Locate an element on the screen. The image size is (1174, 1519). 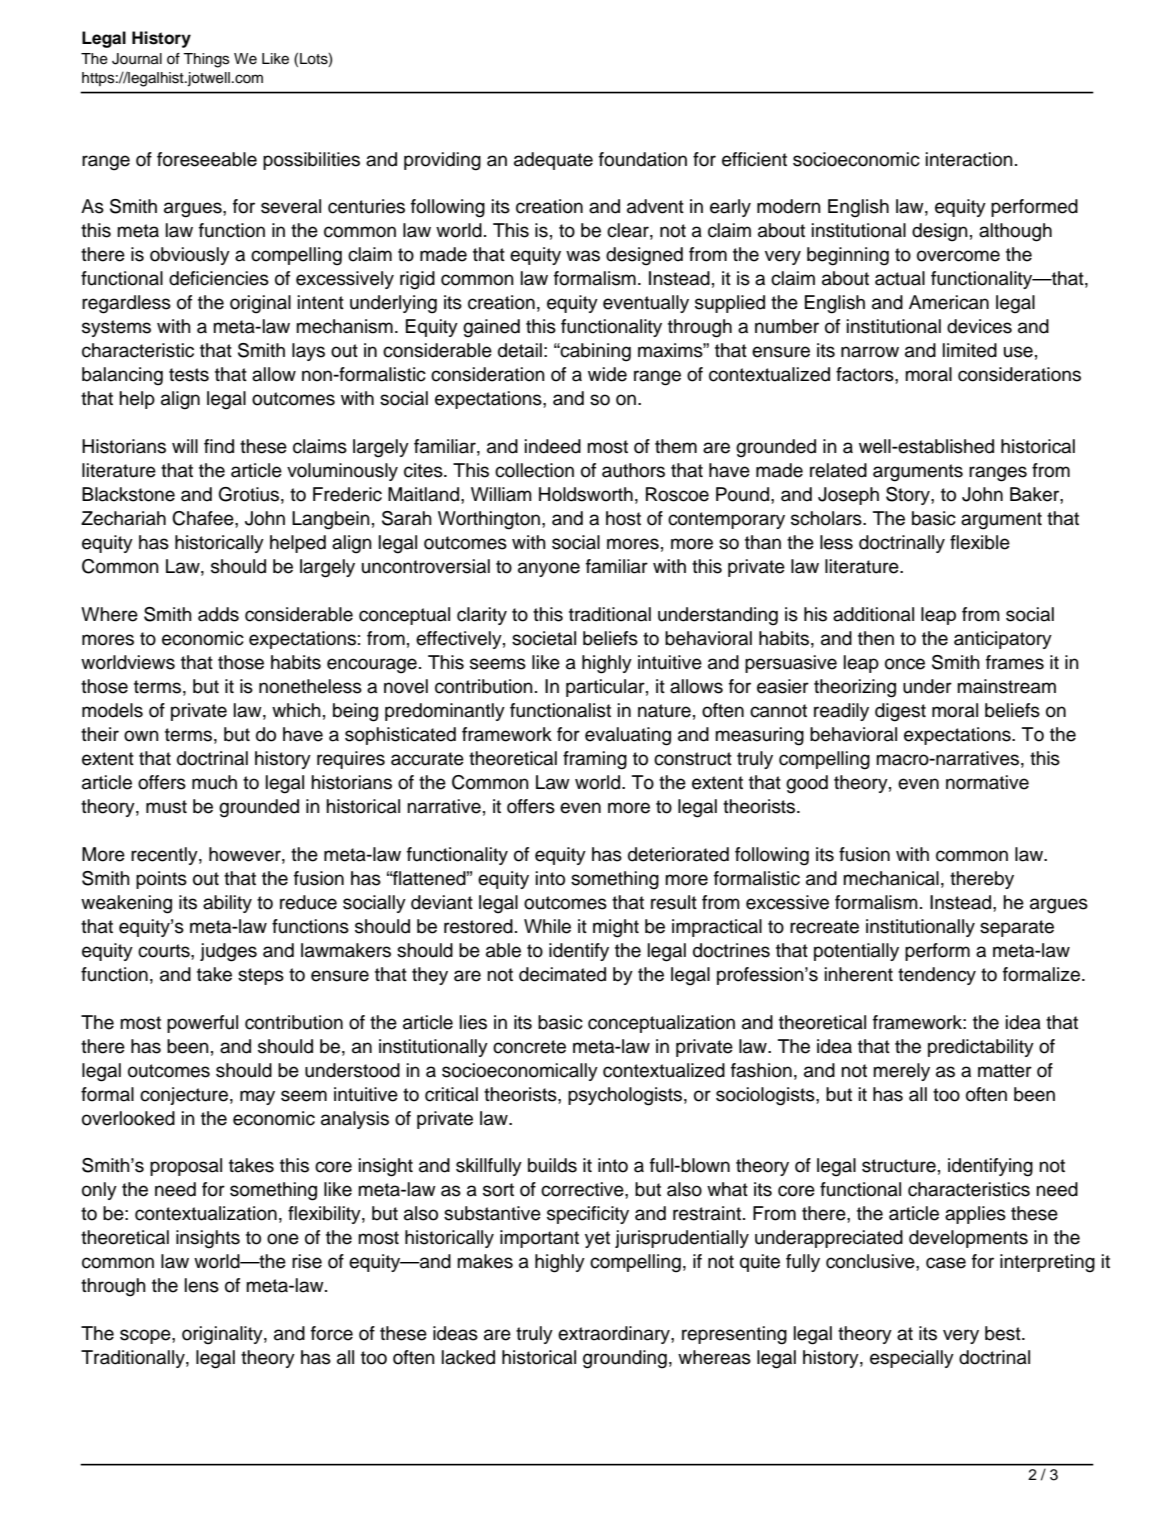
lens is located at coordinates (202, 1285).
